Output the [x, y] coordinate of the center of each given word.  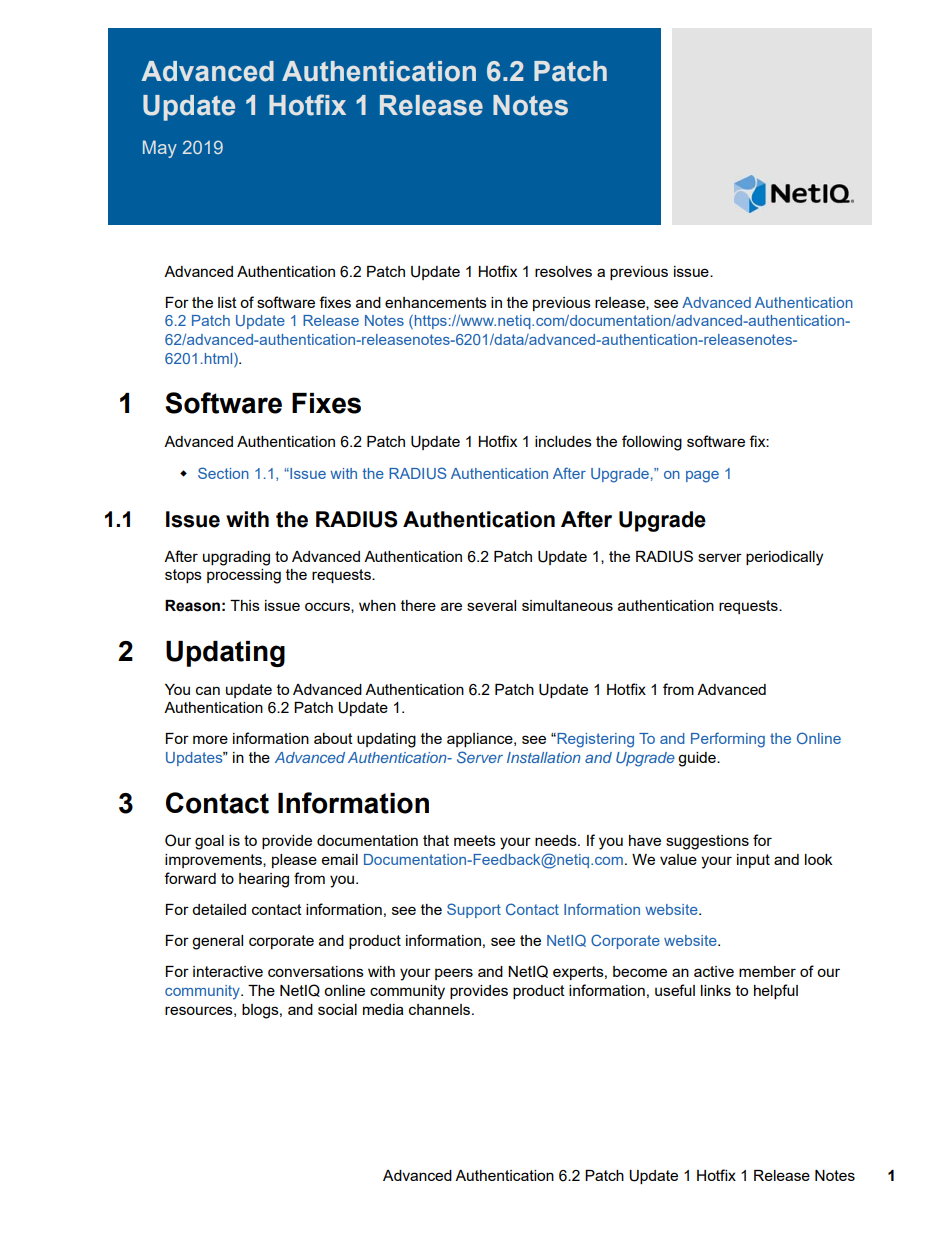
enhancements [436, 302]
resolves [563, 271]
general [217, 942]
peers [454, 974]
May [160, 149]
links [716, 990]
